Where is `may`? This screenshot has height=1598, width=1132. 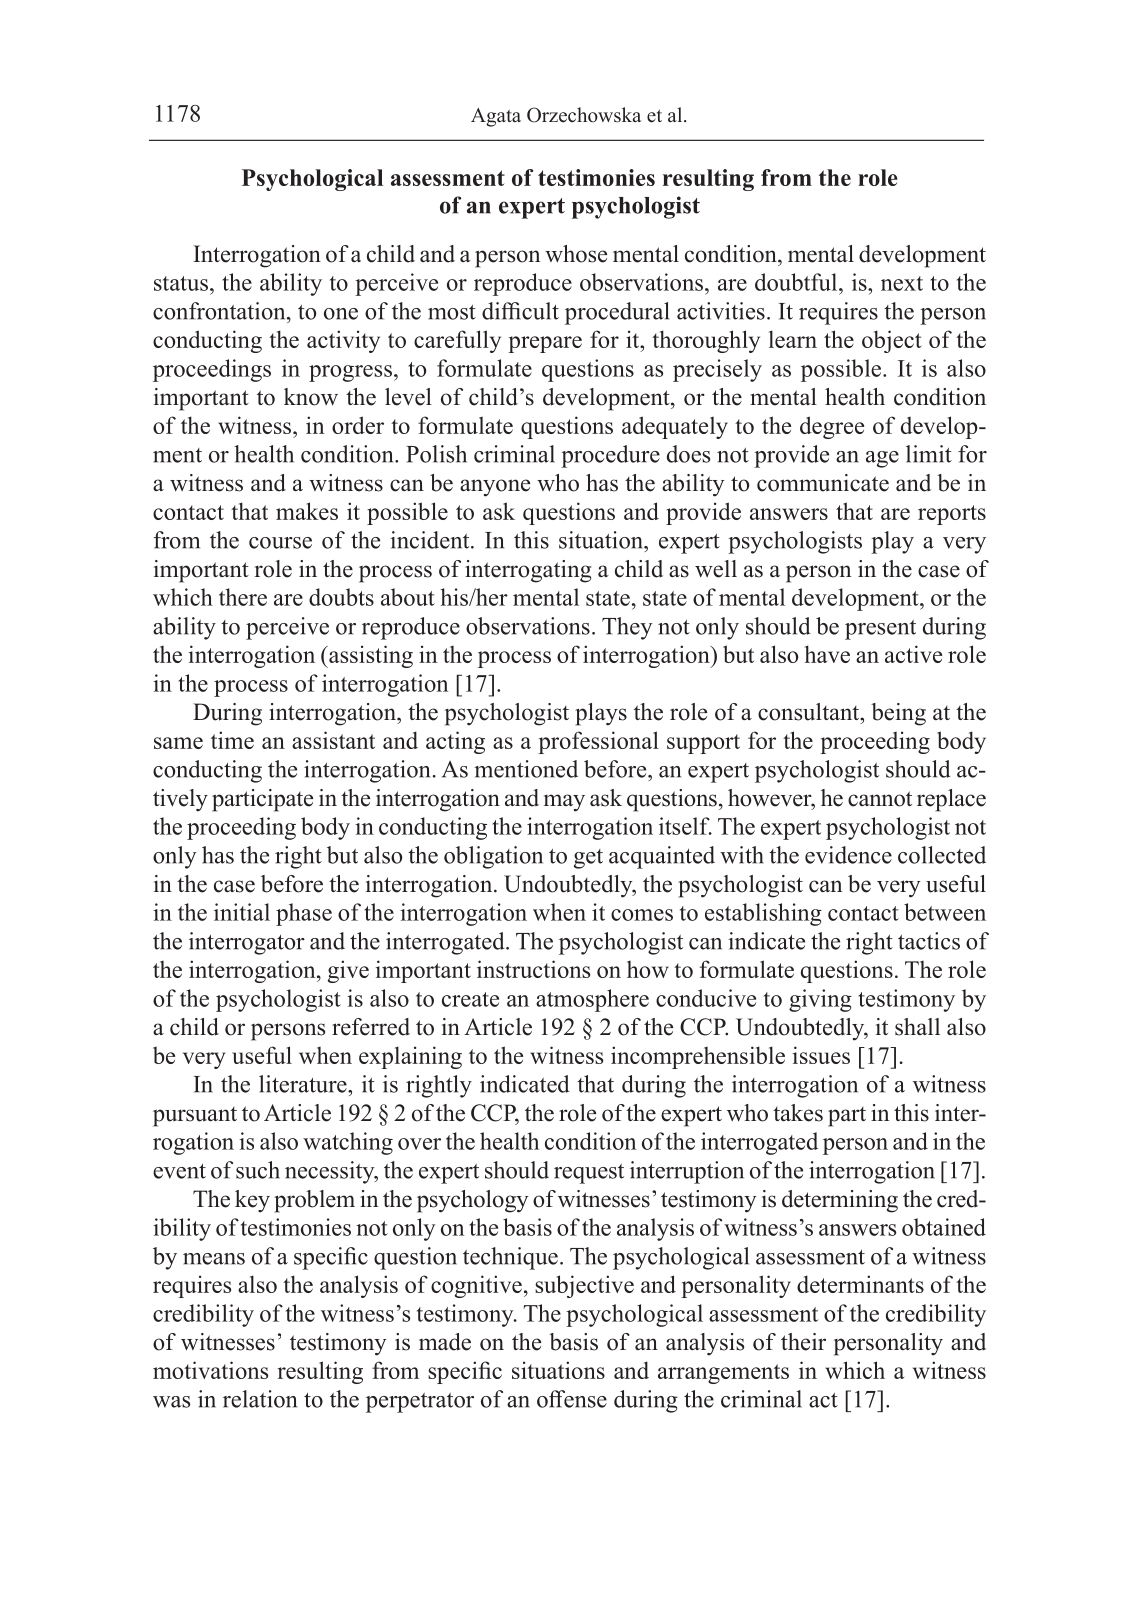 may is located at coordinates (564, 803).
